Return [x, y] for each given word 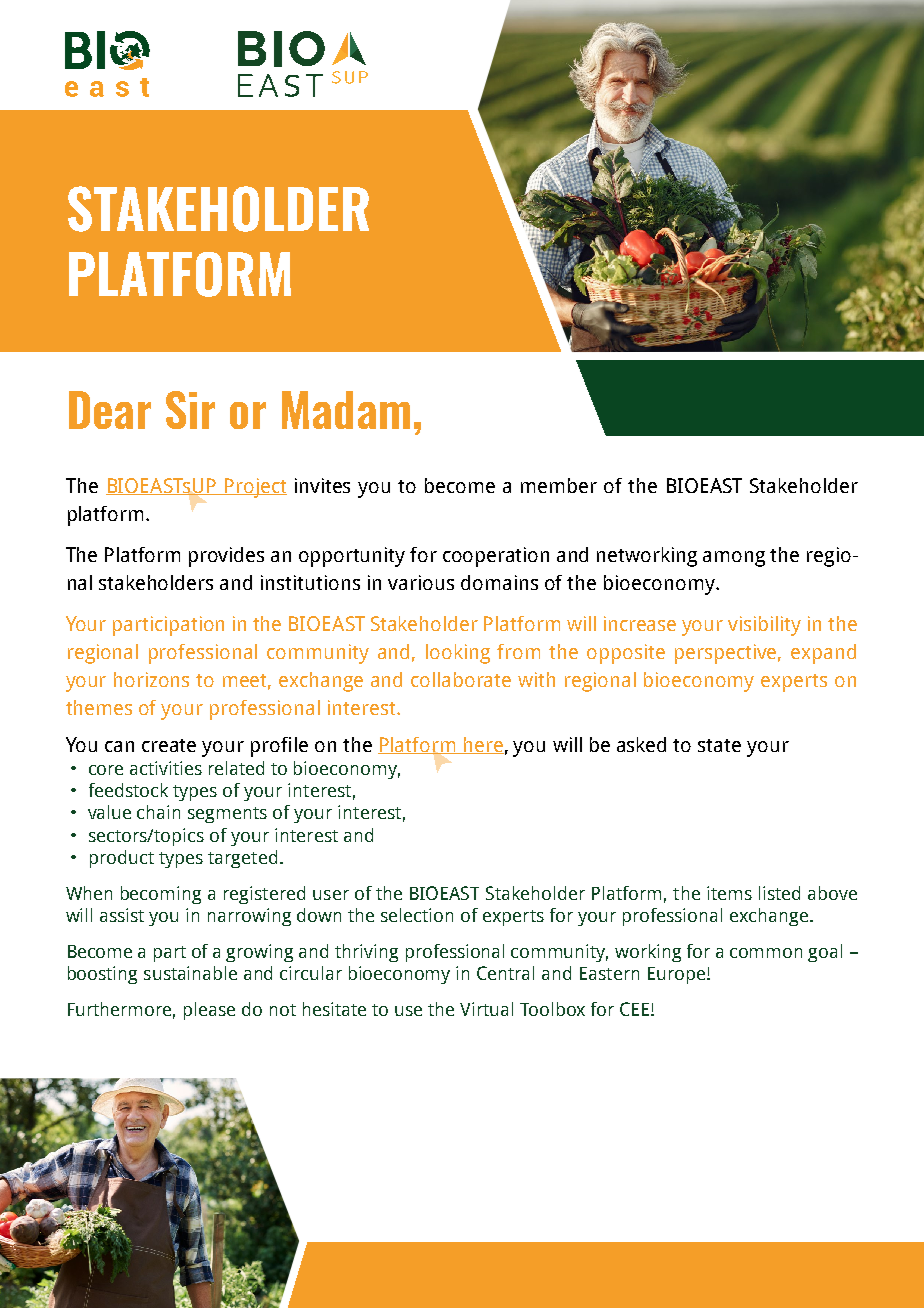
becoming [161, 895]
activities [166, 768]
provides [226, 557]
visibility [764, 626]
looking [458, 654]
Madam [346, 410]
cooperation [496, 557]
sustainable [190, 973]
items [729, 893]
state [719, 745]
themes [99, 707]
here [483, 745]
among [734, 559]
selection [417, 915]
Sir [190, 410]
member [559, 485]
